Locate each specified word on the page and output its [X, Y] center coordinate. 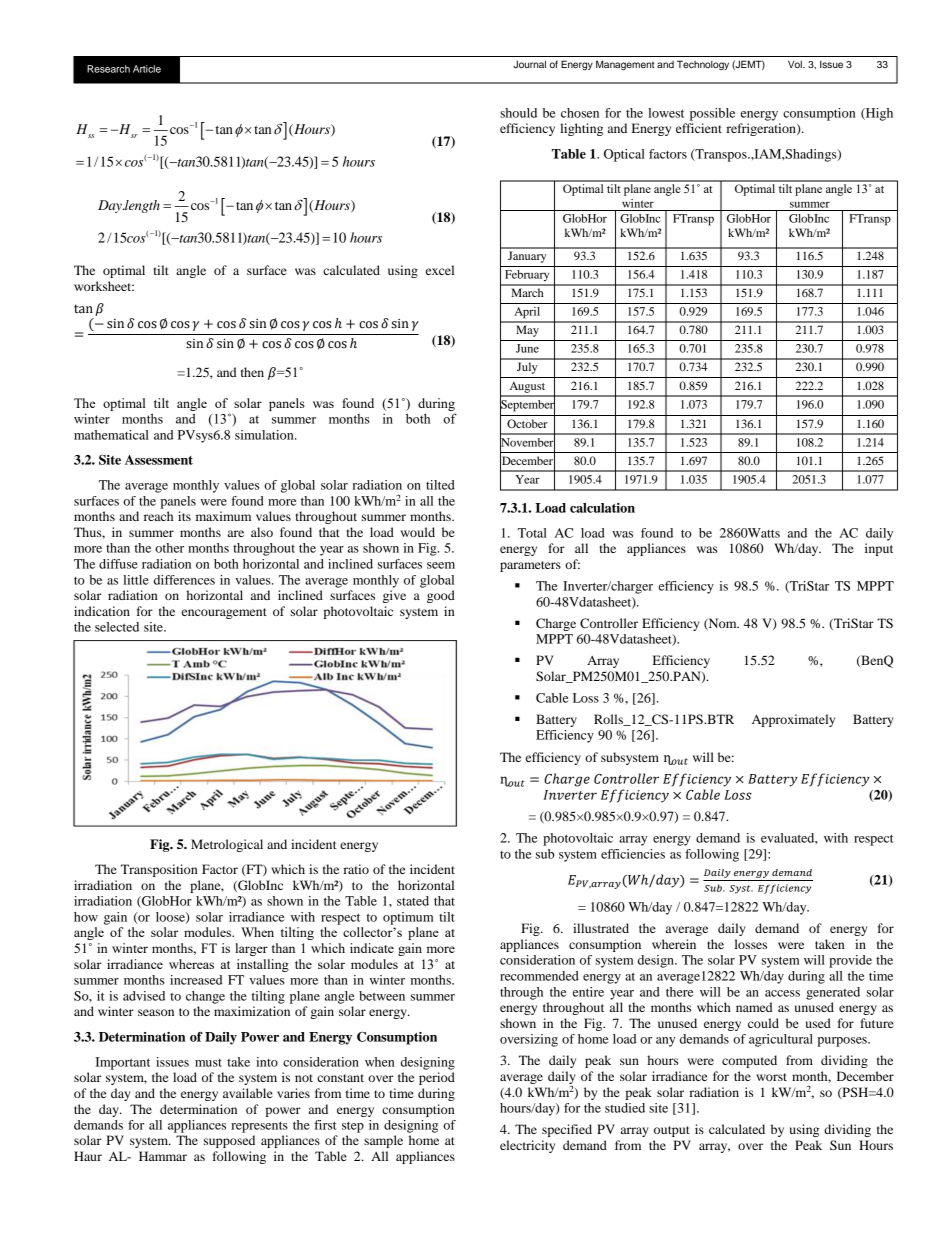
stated [413, 901]
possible [712, 114]
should [518, 113]
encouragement [224, 613]
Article [147, 69]
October [527, 423]
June [527, 348]
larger [251, 949]
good [441, 596]
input [879, 549]
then [252, 372]
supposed [229, 1141]
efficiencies [633, 854]
